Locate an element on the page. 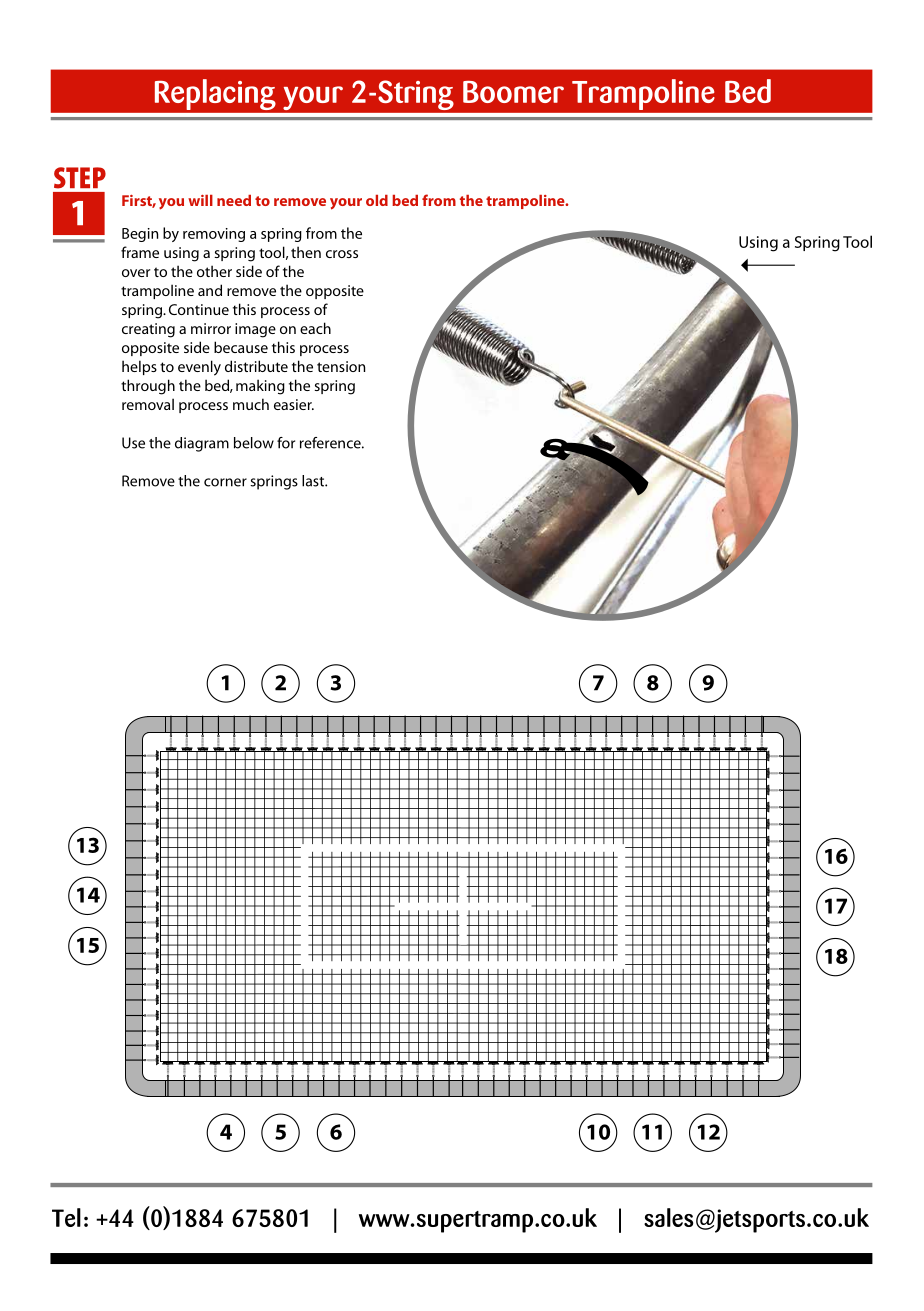 The image size is (924, 1311). Boomer is located at coordinates (513, 92).
